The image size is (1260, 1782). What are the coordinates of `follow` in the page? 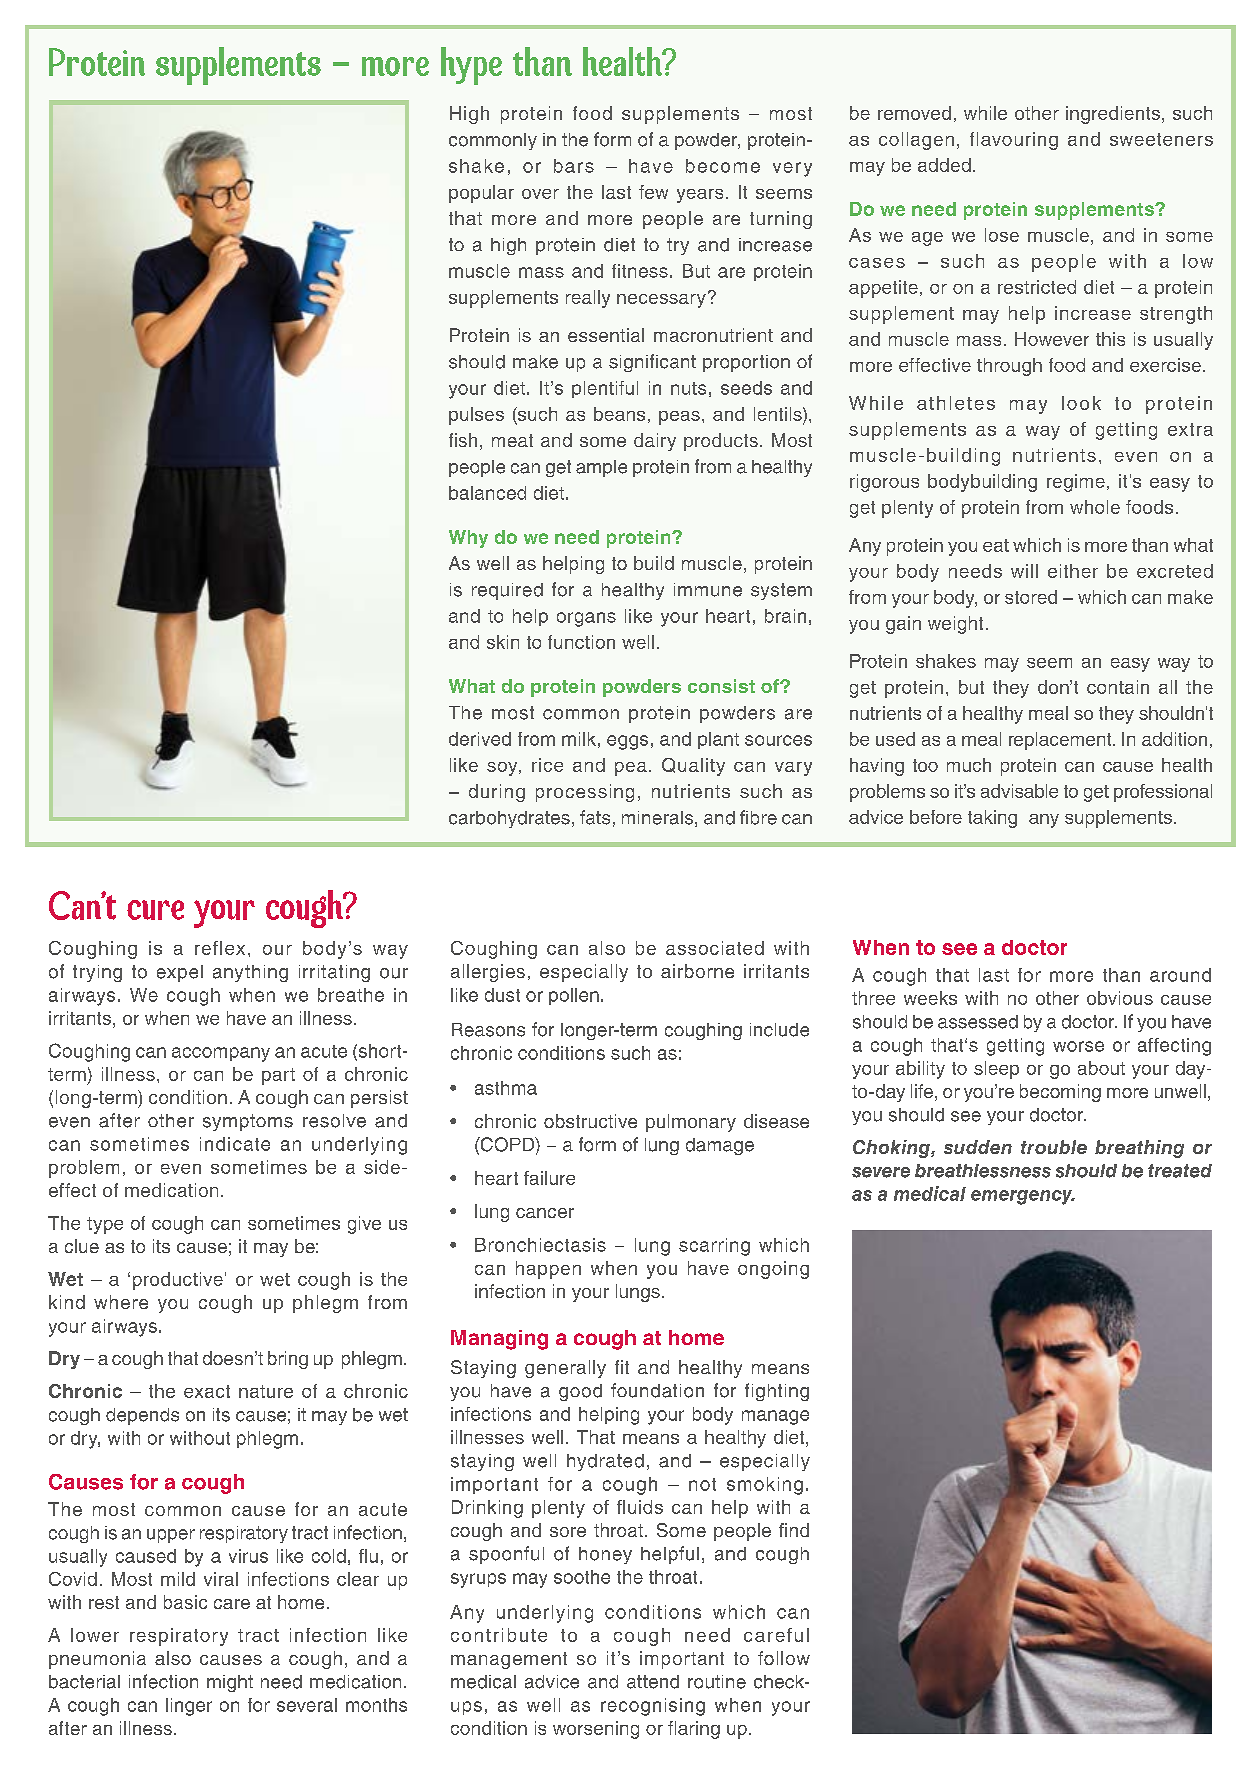 It's located at (784, 1658).
